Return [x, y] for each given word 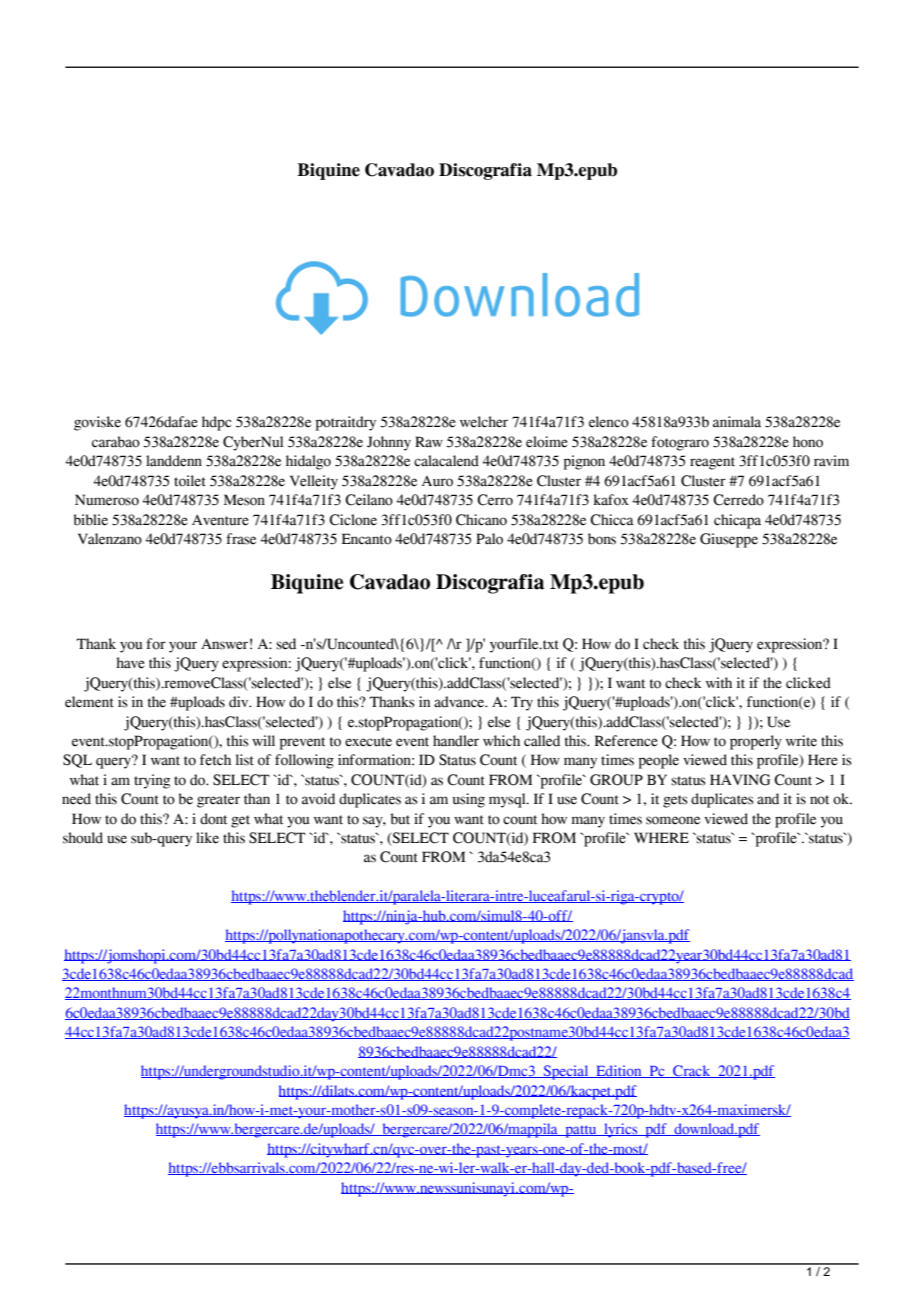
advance [460, 702]
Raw [429, 442]
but [400, 819]
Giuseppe [729, 540]
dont [213, 819]
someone [673, 820]
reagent [712, 463]
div [240, 702]
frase [241, 539]
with [719, 682]
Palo [489, 539]
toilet [190, 481]
